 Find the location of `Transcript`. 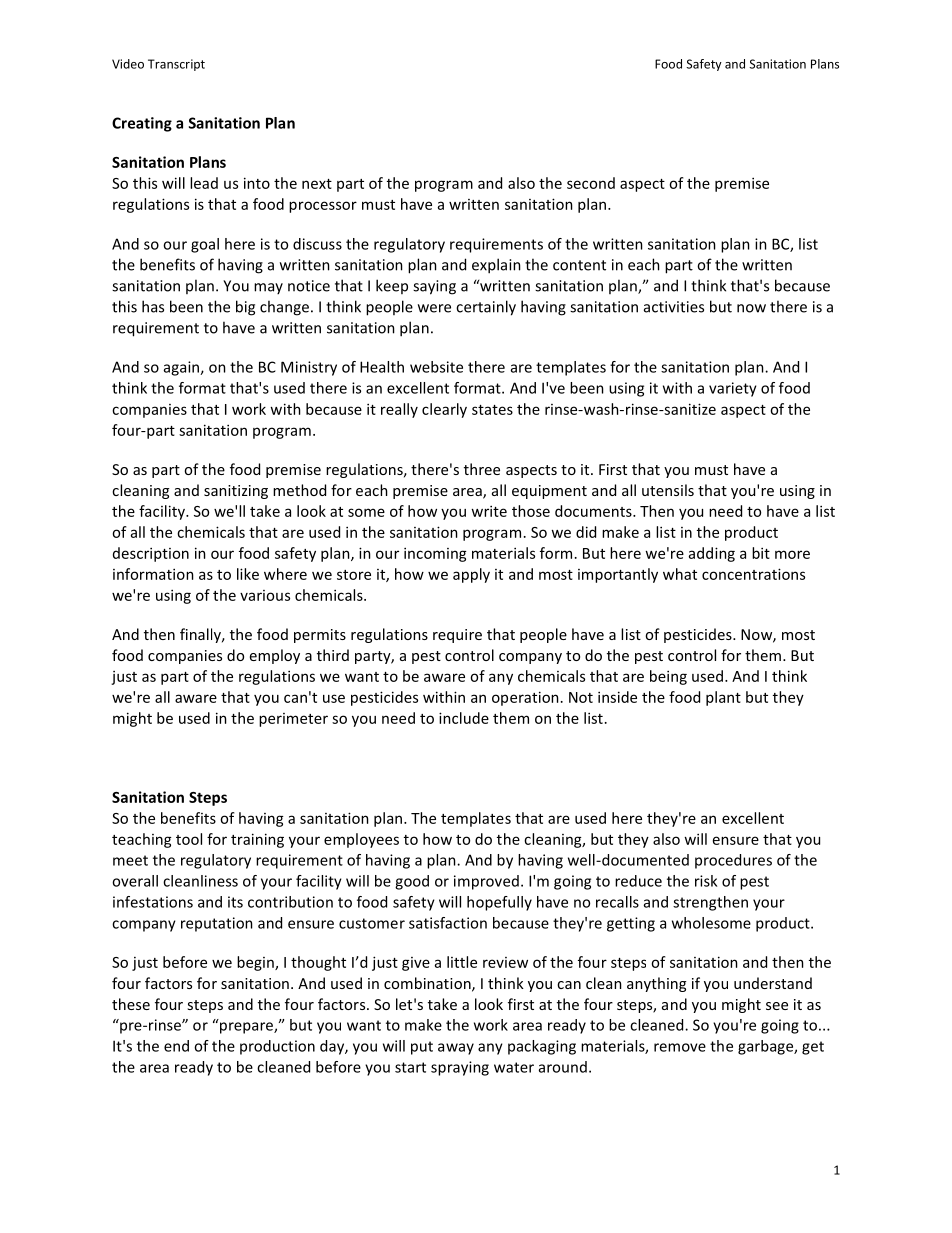

Transcript is located at coordinates (176, 65).
